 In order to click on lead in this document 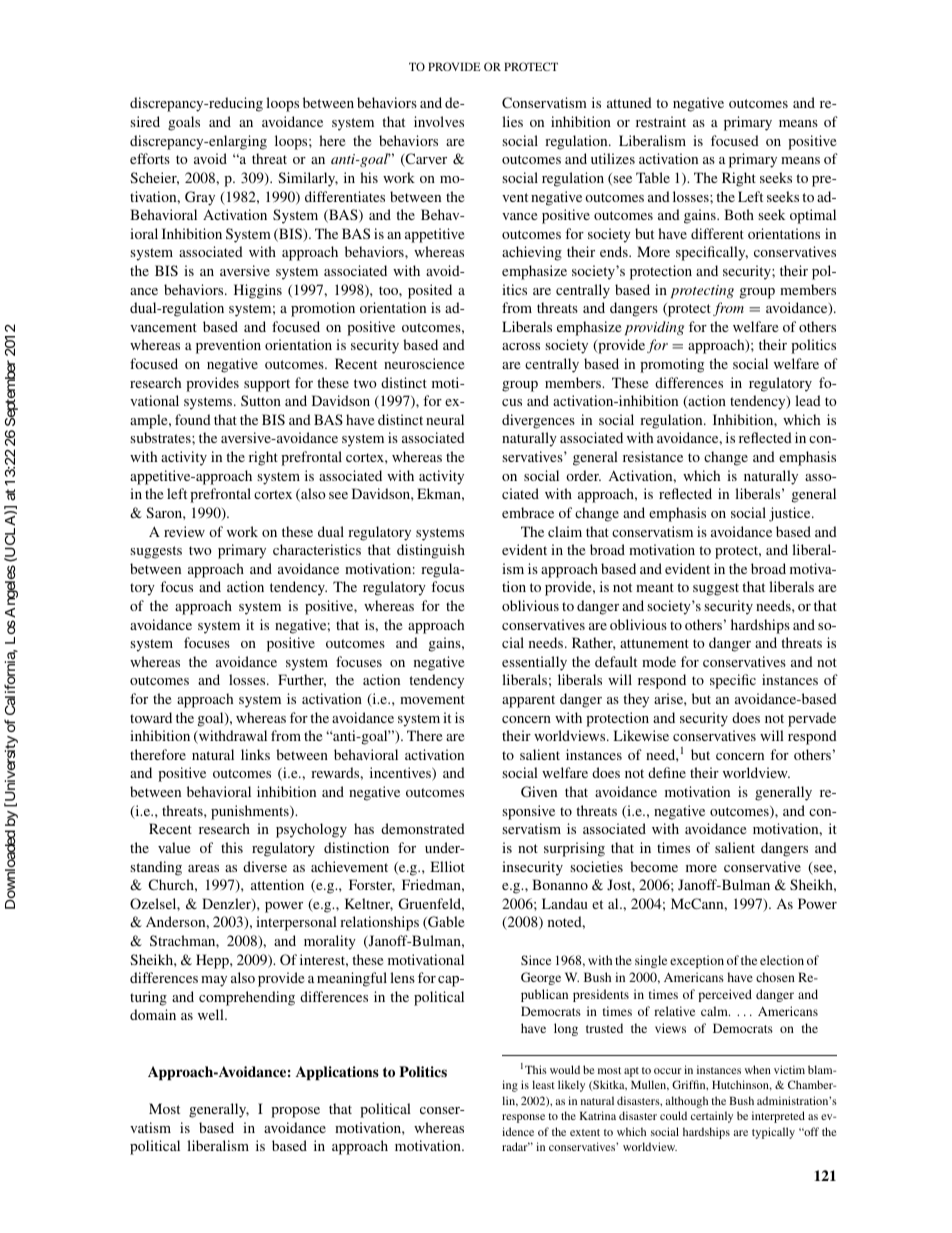, I will do `click(808, 400)`.
